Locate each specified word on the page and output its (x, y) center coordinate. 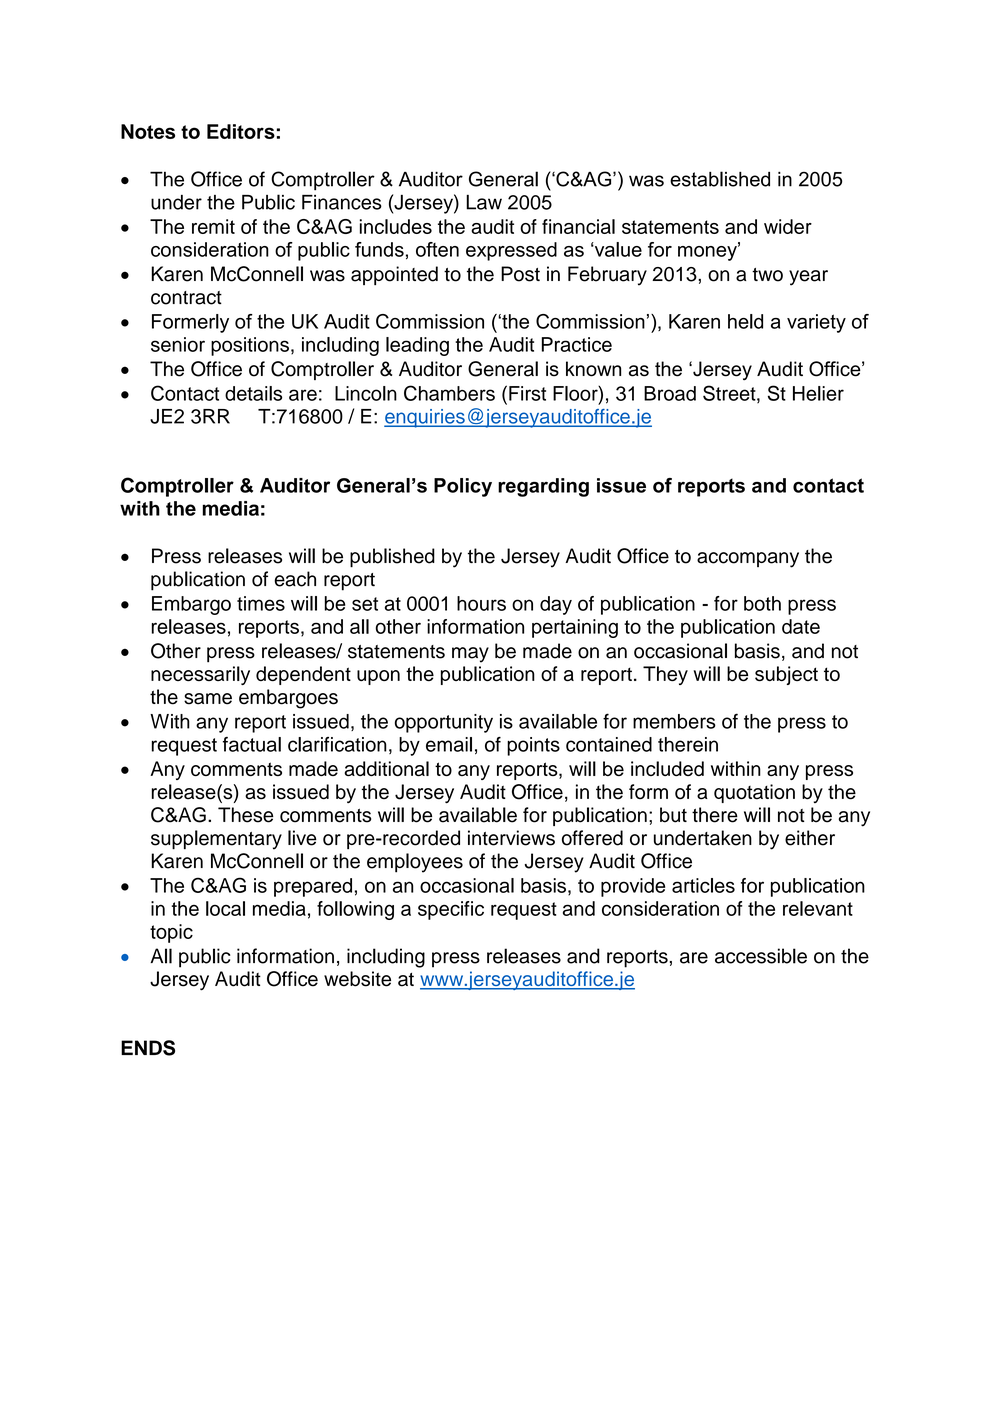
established (720, 179)
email (449, 744)
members (674, 721)
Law (484, 202)
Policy (463, 487)
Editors (241, 131)
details (253, 393)
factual (252, 744)
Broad (670, 393)
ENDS (148, 1048)
